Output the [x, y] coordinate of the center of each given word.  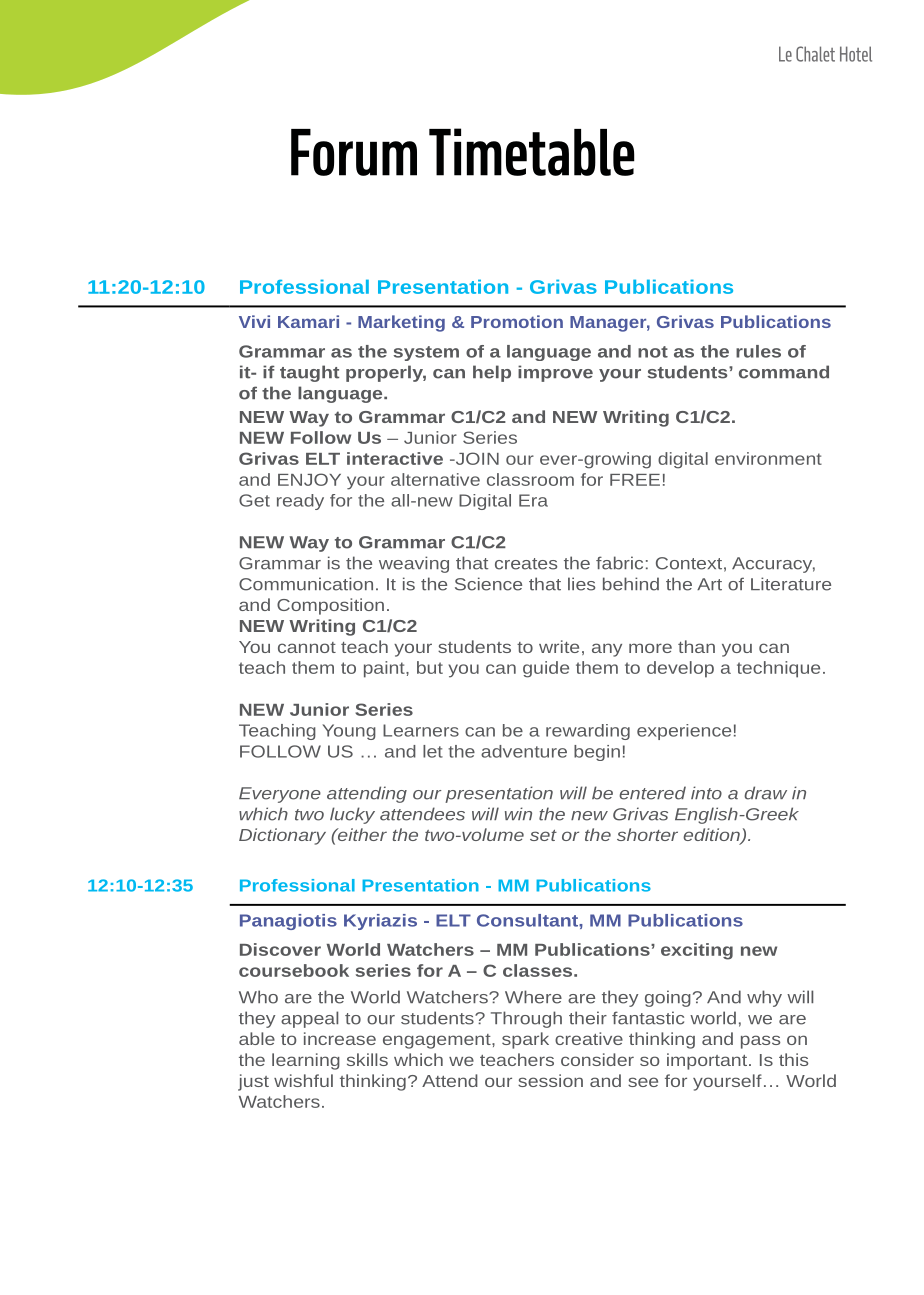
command [784, 372]
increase [340, 1038]
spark [525, 1040]
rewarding [588, 732]
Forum [354, 152]
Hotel [856, 54]
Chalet [815, 54]
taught [309, 373]
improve [555, 373]
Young [349, 732]
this [793, 1059]
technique [778, 669]
